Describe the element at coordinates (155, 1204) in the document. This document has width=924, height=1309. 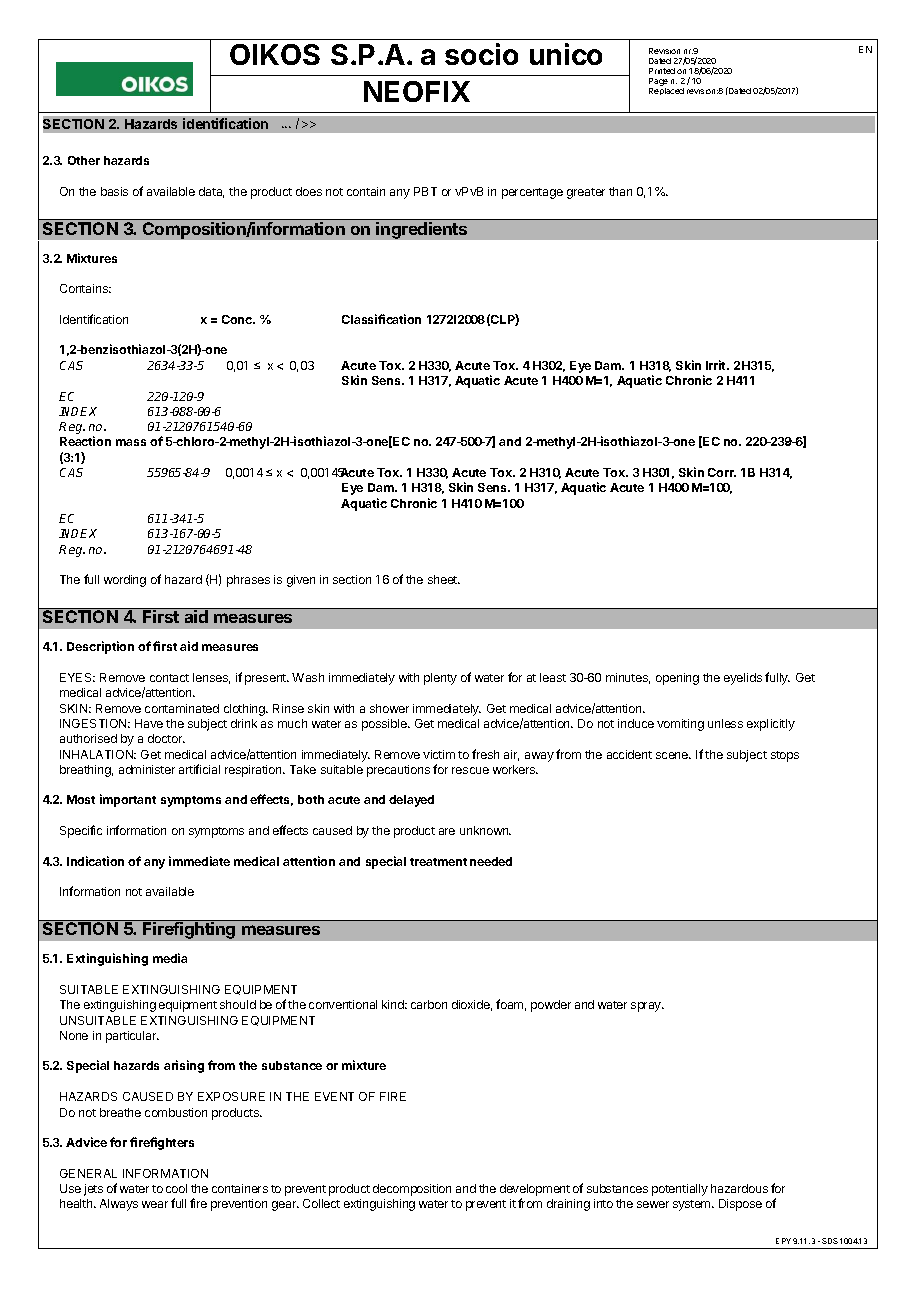
I see `wear` at that location.
